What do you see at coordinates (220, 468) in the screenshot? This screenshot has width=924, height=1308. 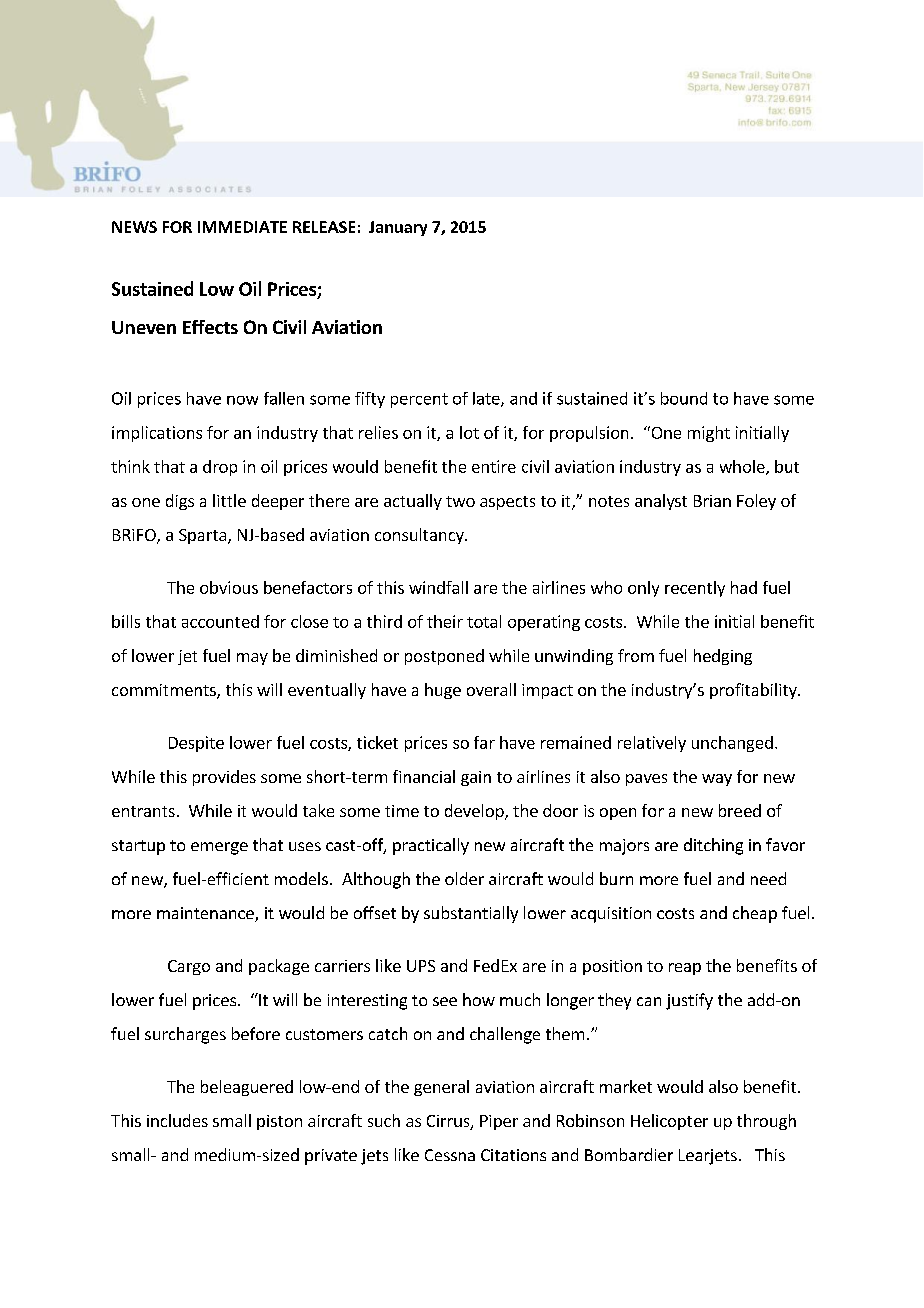 I see `drop` at bounding box center [220, 468].
